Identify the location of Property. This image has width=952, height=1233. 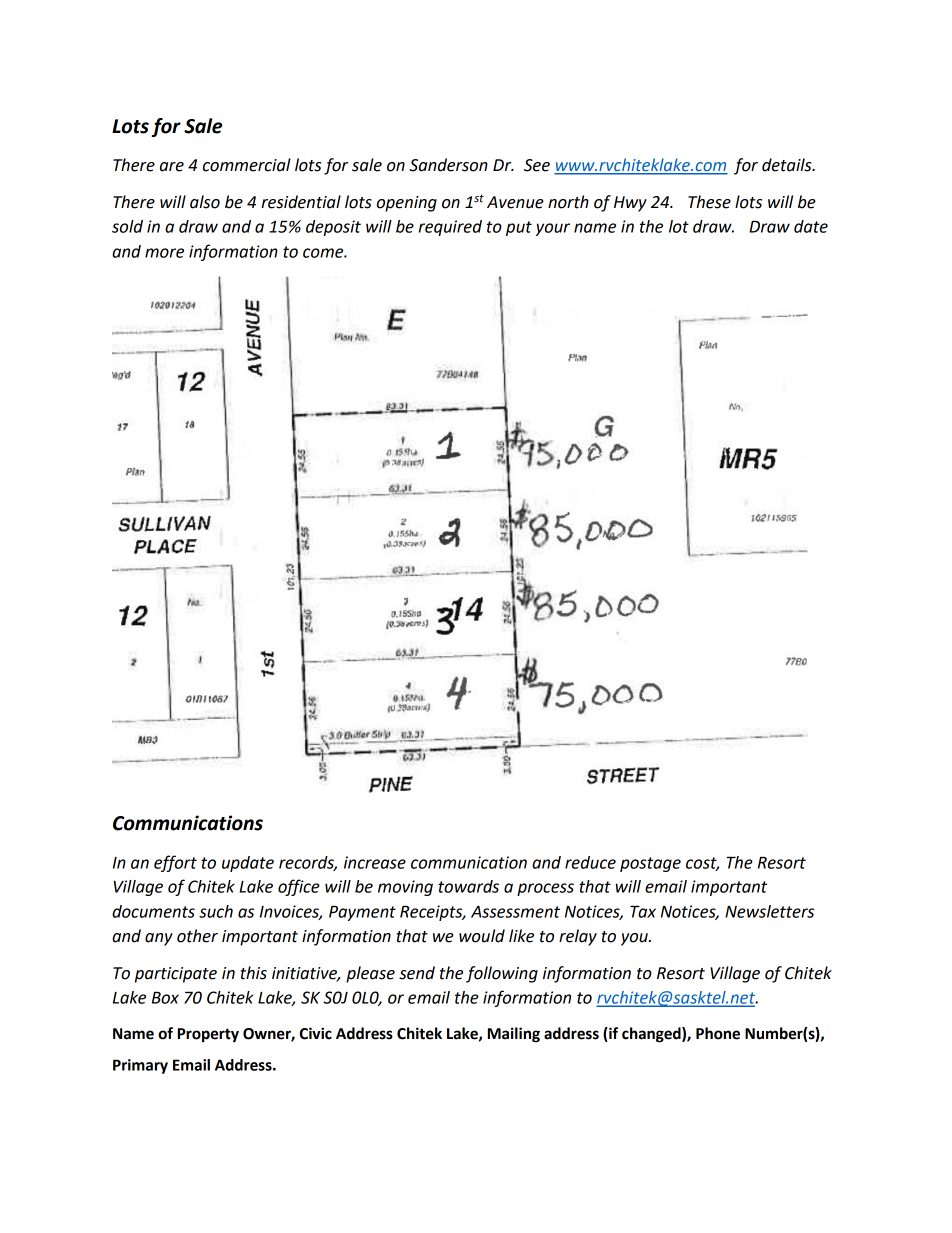
(208, 1035).
